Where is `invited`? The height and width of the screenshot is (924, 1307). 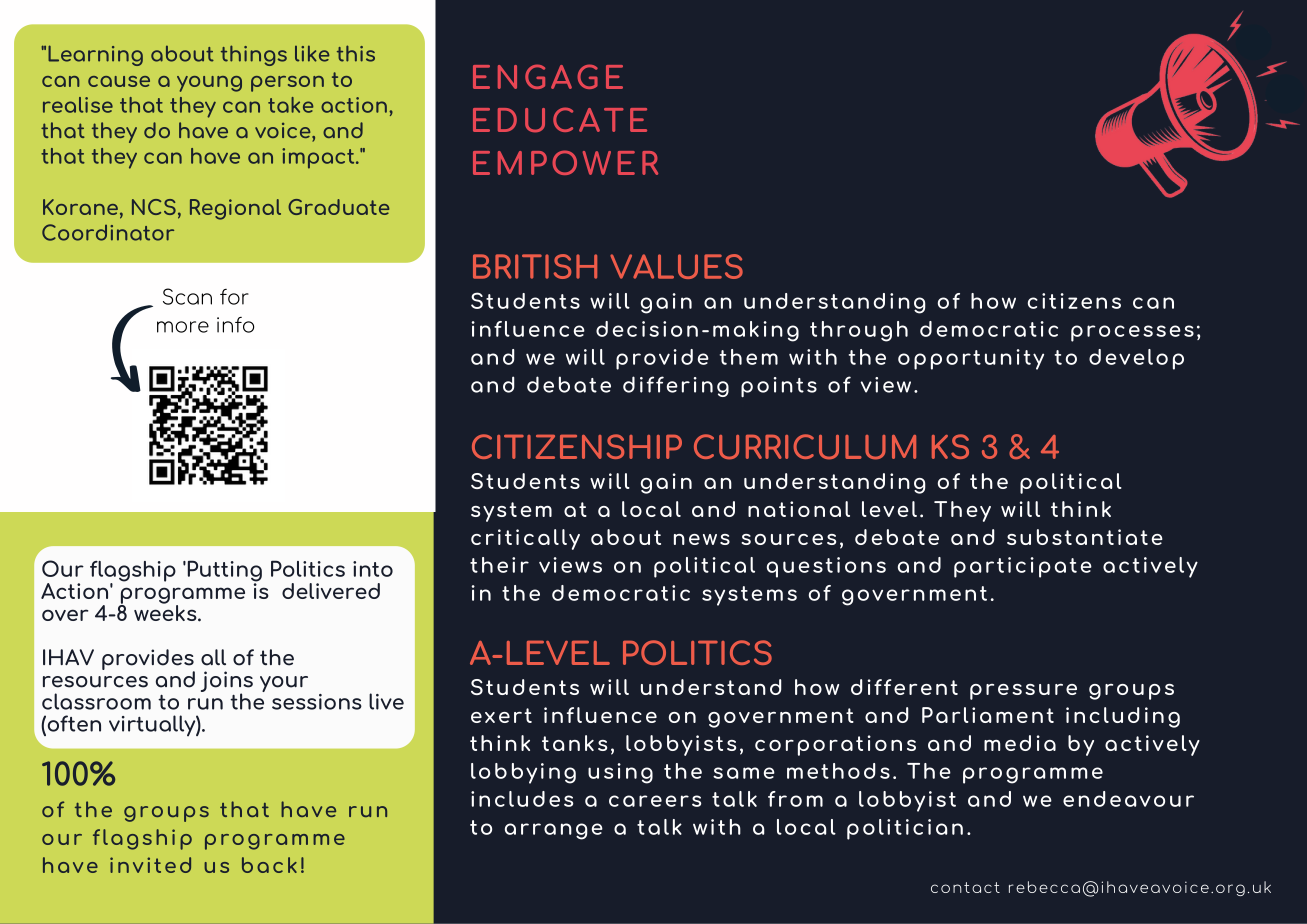 invited is located at coordinates (150, 865).
